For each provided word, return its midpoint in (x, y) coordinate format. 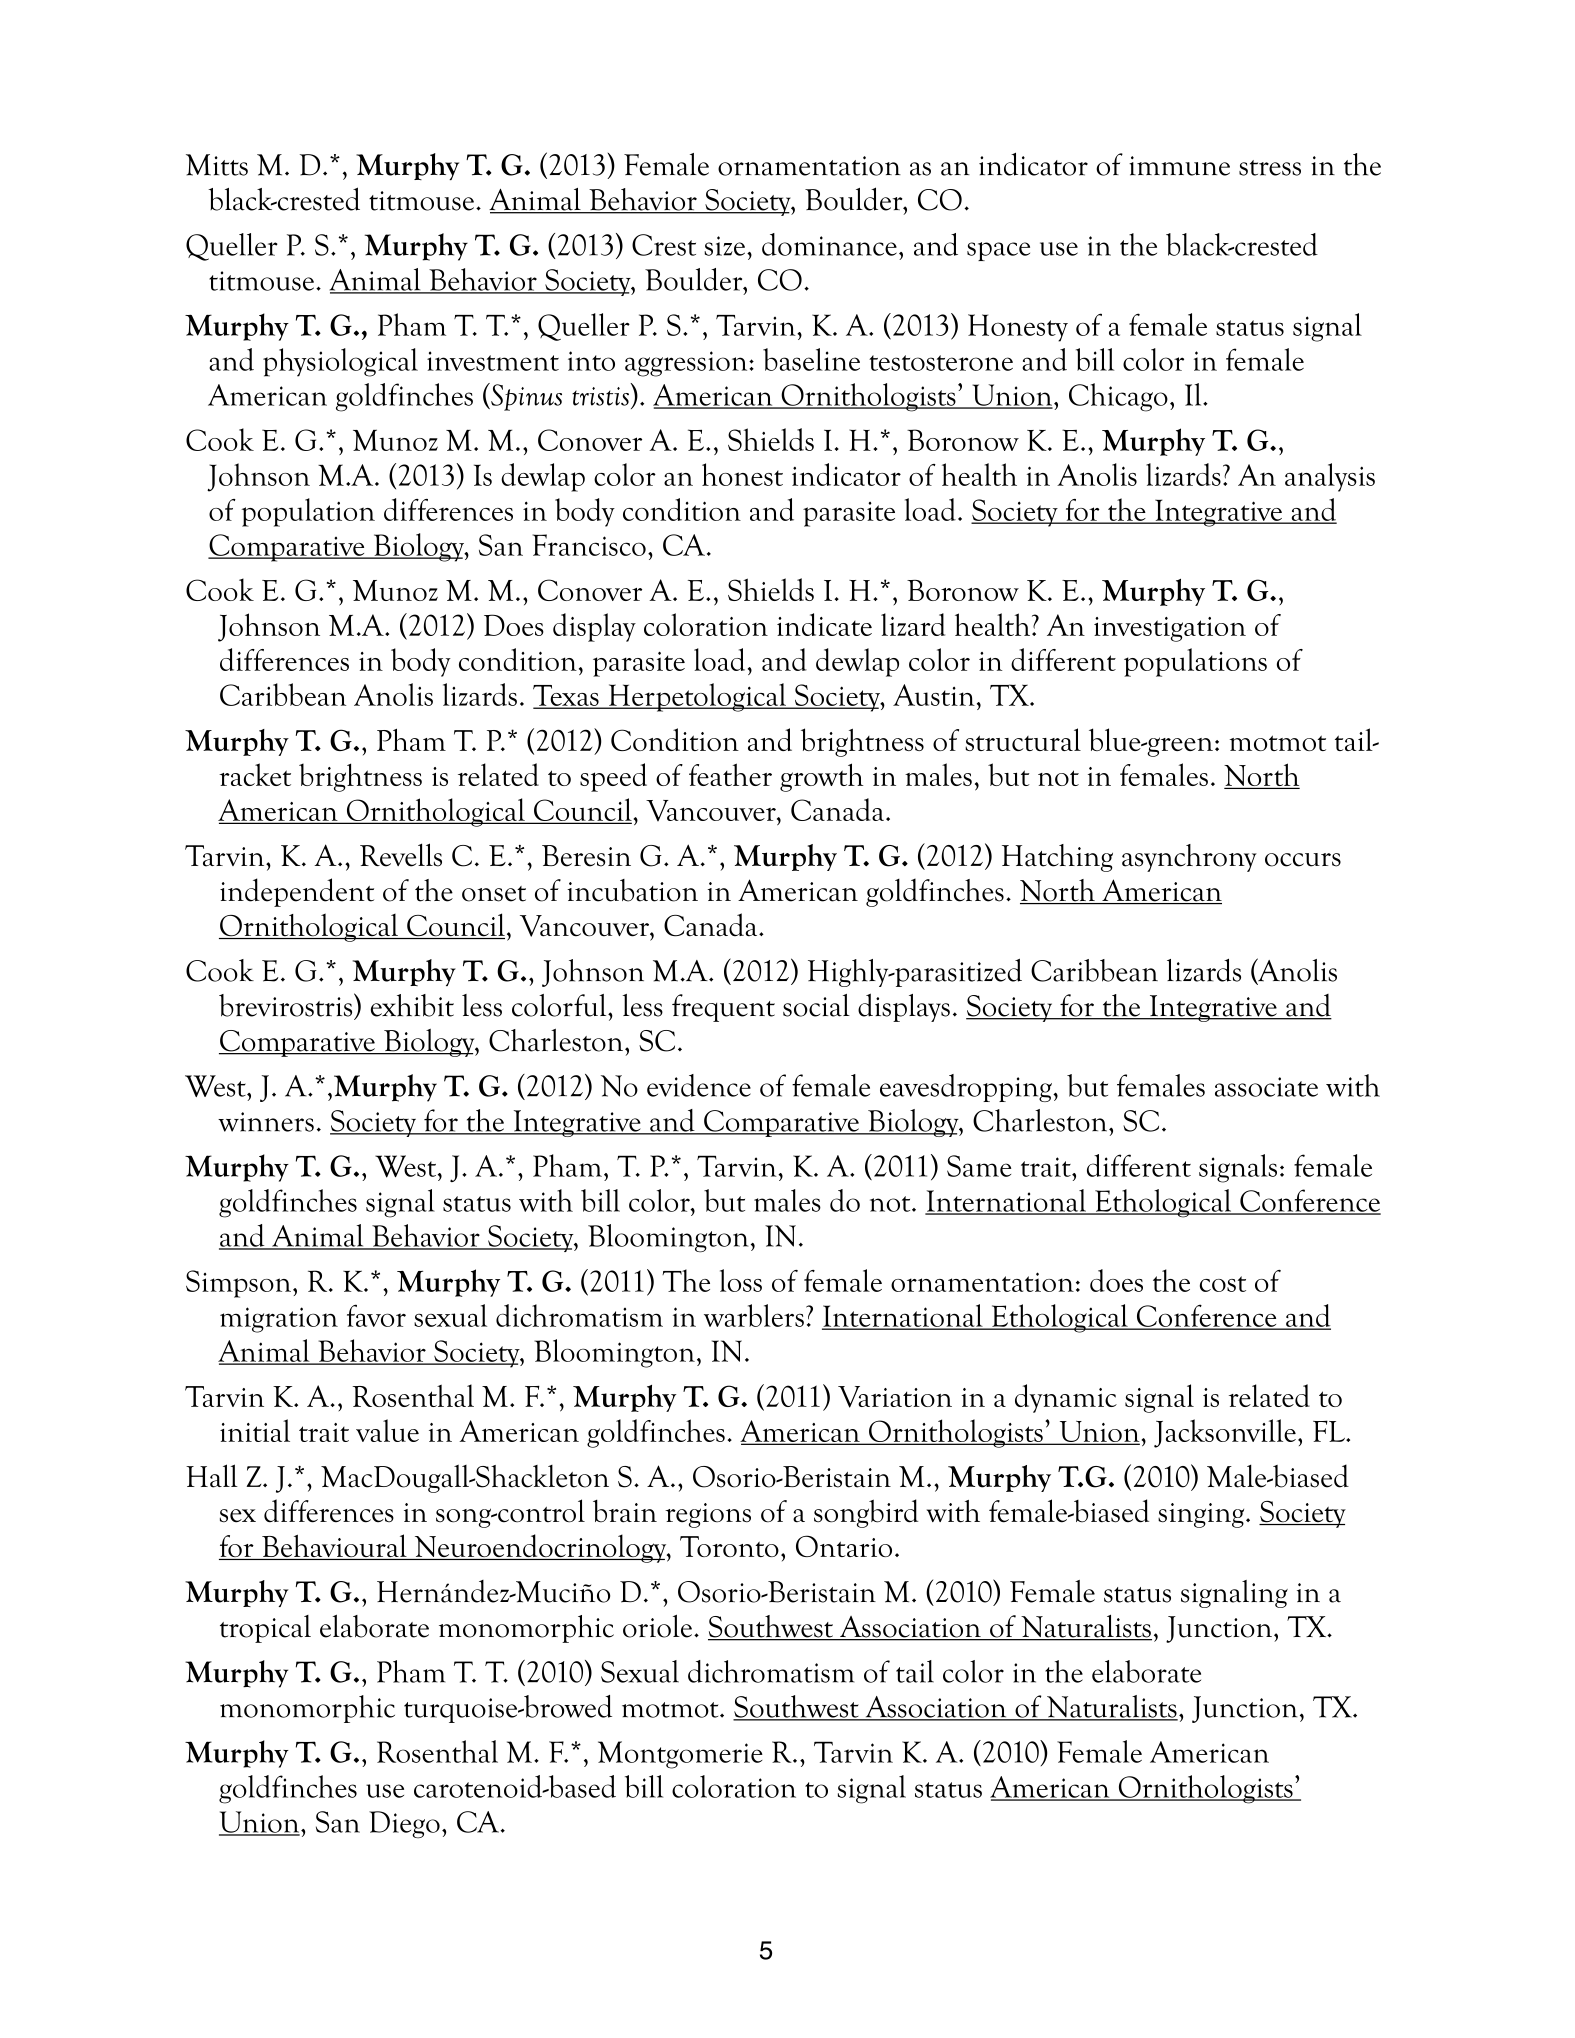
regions (708, 1515)
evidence (699, 1085)
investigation (1170, 629)
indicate (824, 624)
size (724, 246)
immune (1179, 166)
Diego (404, 1825)
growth (821, 777)
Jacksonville (1225, 1433)
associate (1266, 1087)
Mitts (217, 165)
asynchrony (1189, 858)
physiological (340, 362)
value (387, 1430)
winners (266, 1122)
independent (297, 892)
